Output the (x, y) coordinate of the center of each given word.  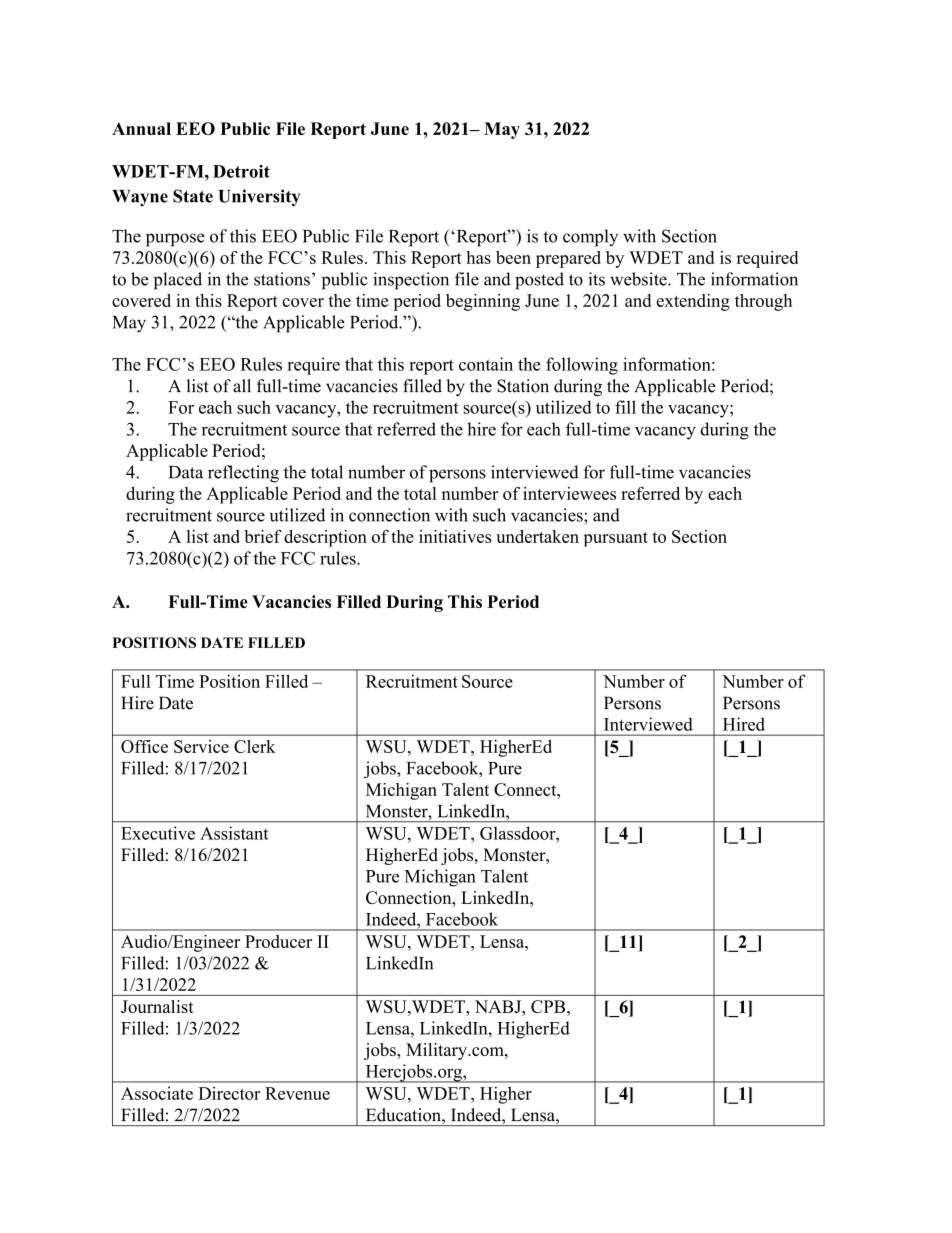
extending (693, 302)
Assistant (234, 833)
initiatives (455, 536)
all (242, 386)
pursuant (616, 539)
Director (229, 1093)
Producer (278, 941)
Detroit (241, 171)
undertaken (537, 536)
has (478, 257)
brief (263, 536)
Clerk (254, 746)
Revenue (297, 1093)
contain (486, 364)
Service (201, 746)
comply (590, 238)
